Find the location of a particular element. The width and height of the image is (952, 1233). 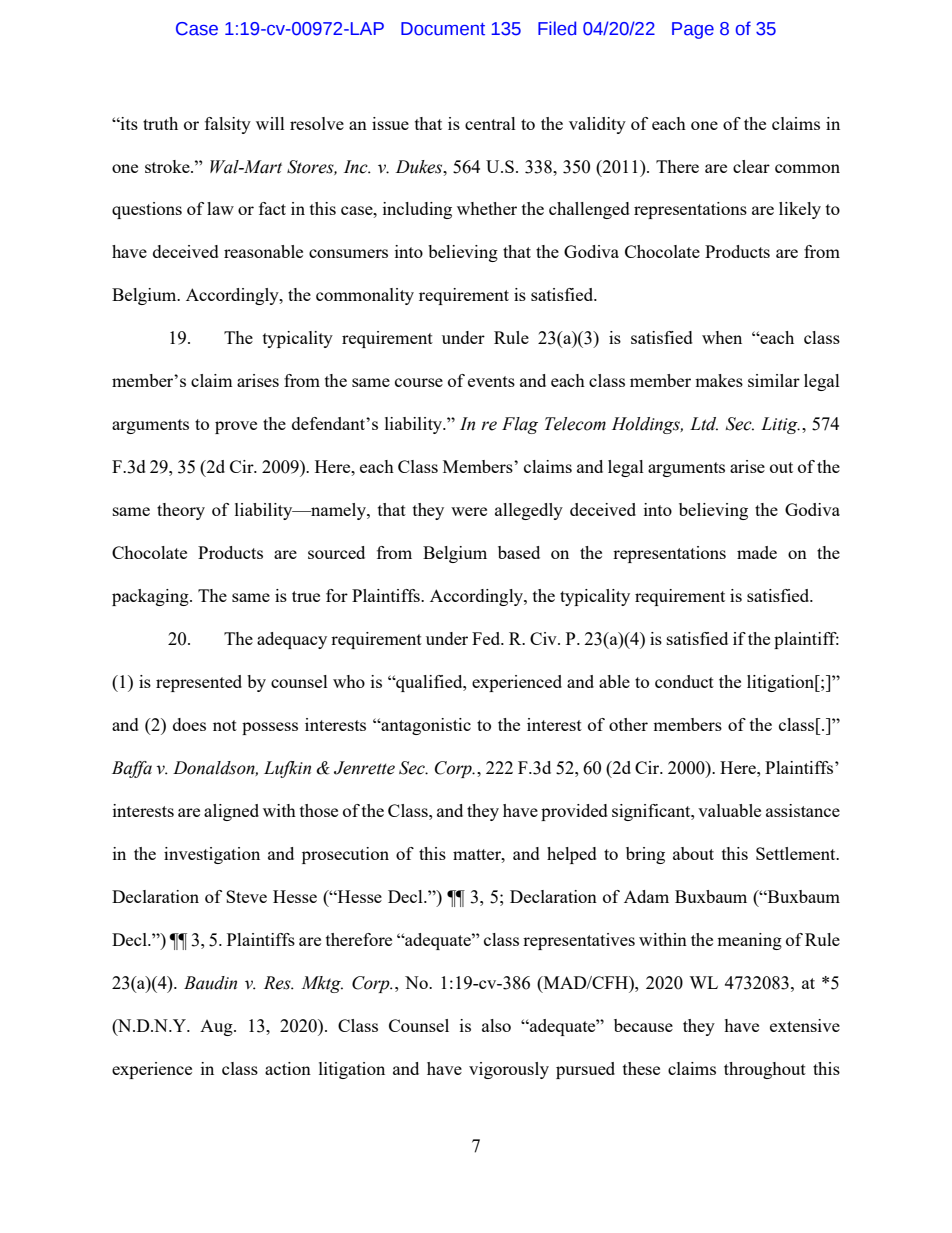

falsity is located at coordinates (228, 125).
